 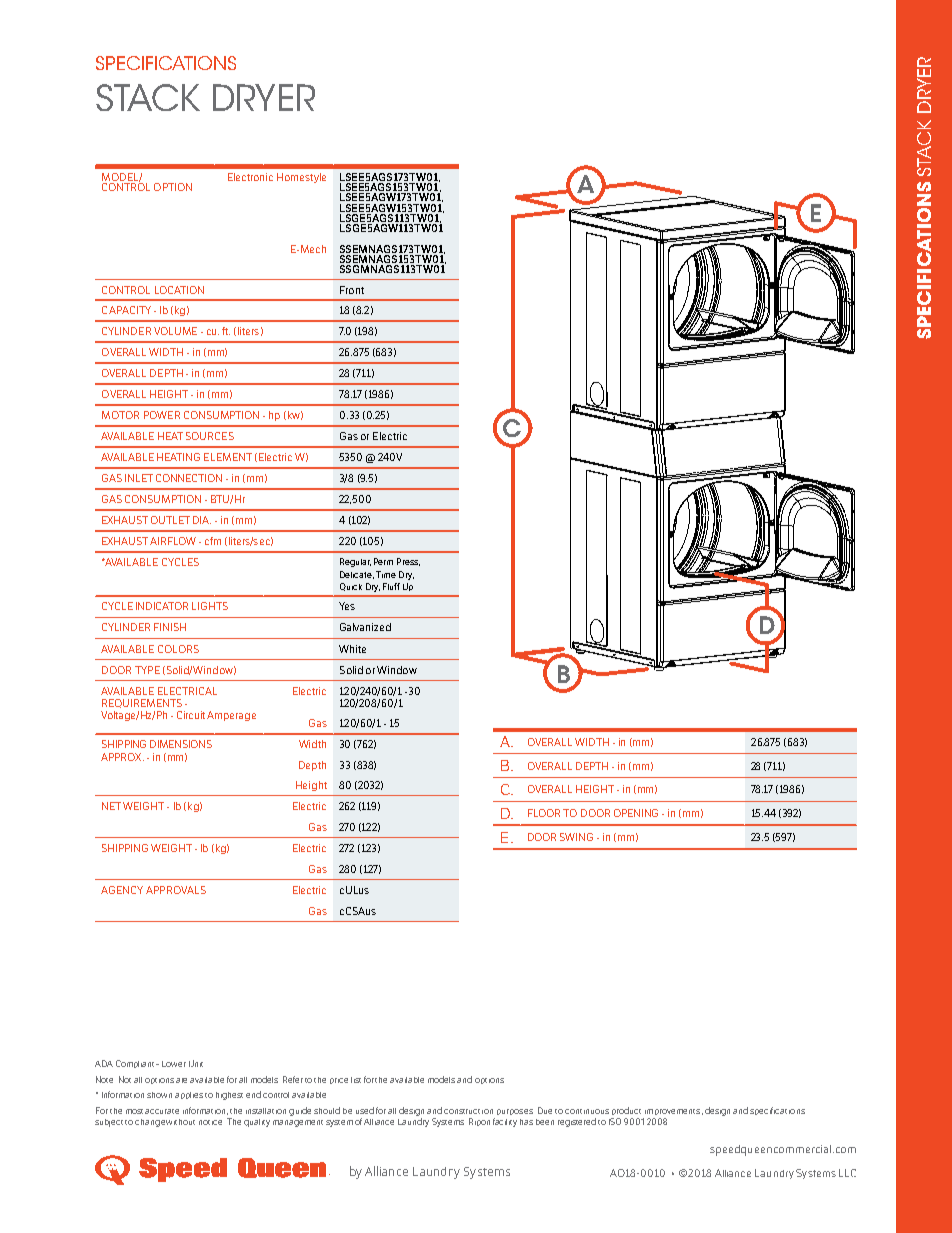 What do you see at coordinates (576, 837) in the screenshot?
I see `SWING` at bounding box center [576, 837].
